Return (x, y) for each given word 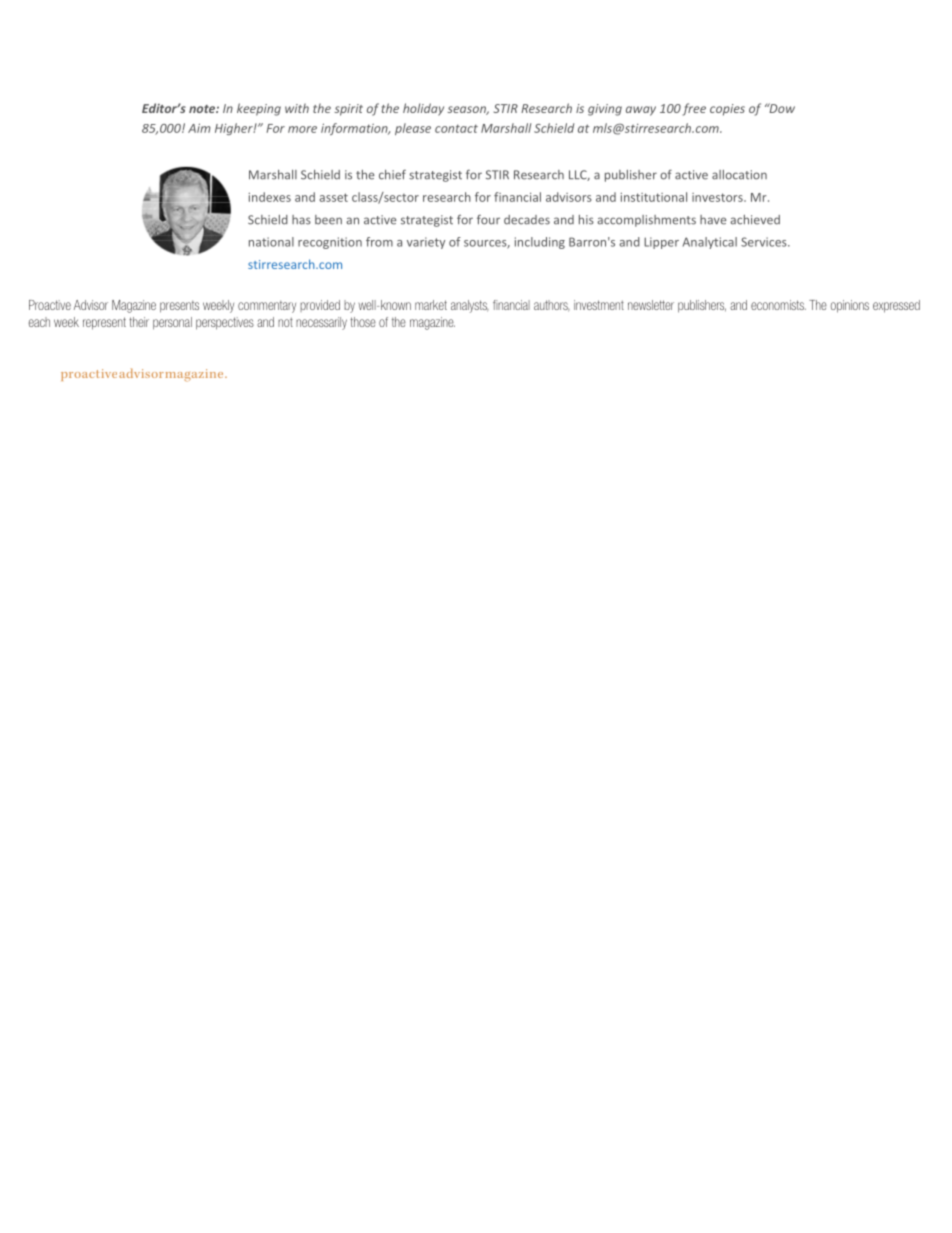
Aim (199, 128)
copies (727, 110)
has (301, 220)
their (139, 322)
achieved (755, 220)
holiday (423, 109)
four (488, 220)
